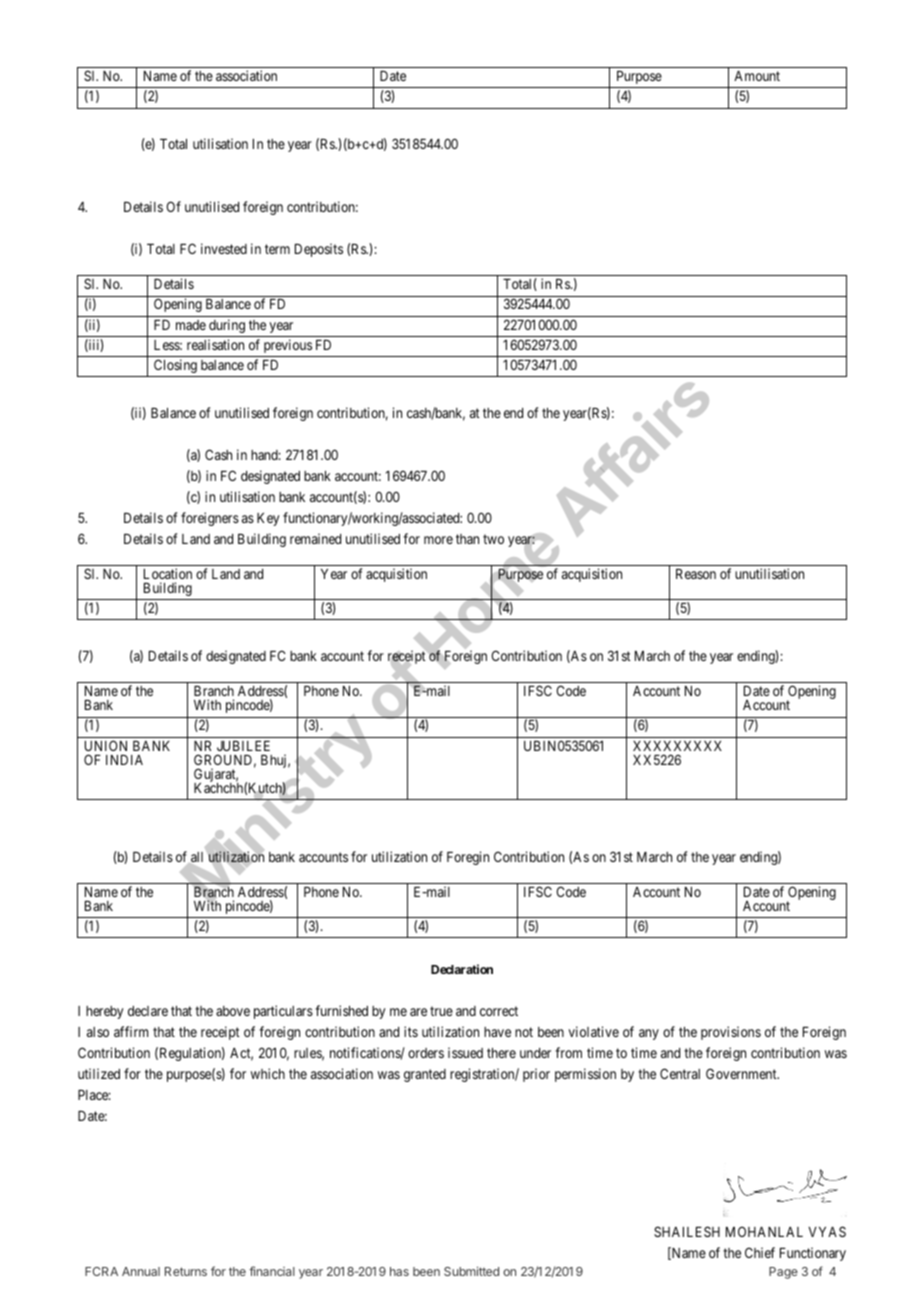  Describe the element at coordinates (438, 540) in the screenshot. I see `more` at that location.
